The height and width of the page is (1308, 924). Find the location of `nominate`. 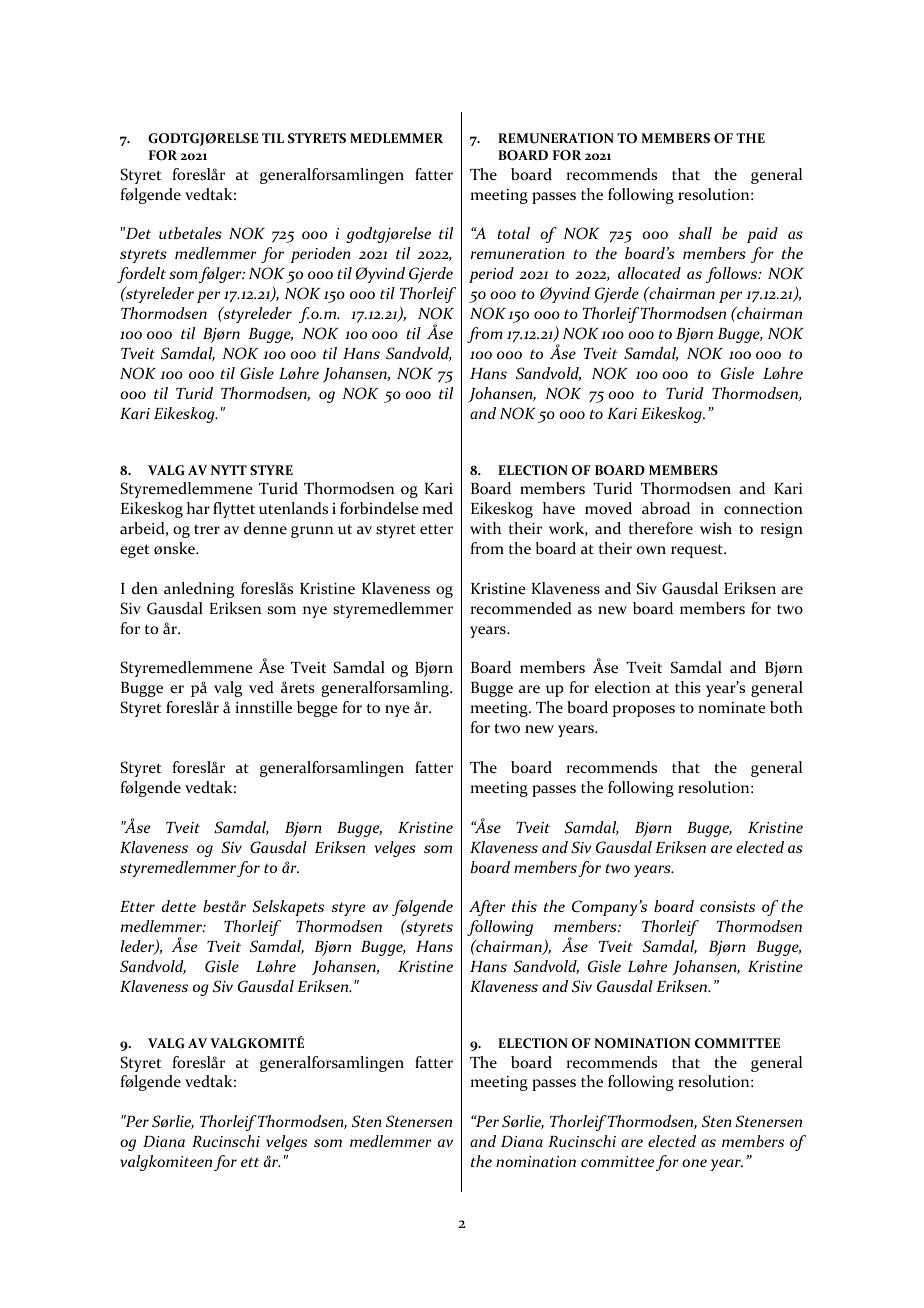

nominate is located at coordinates (732, 708).
